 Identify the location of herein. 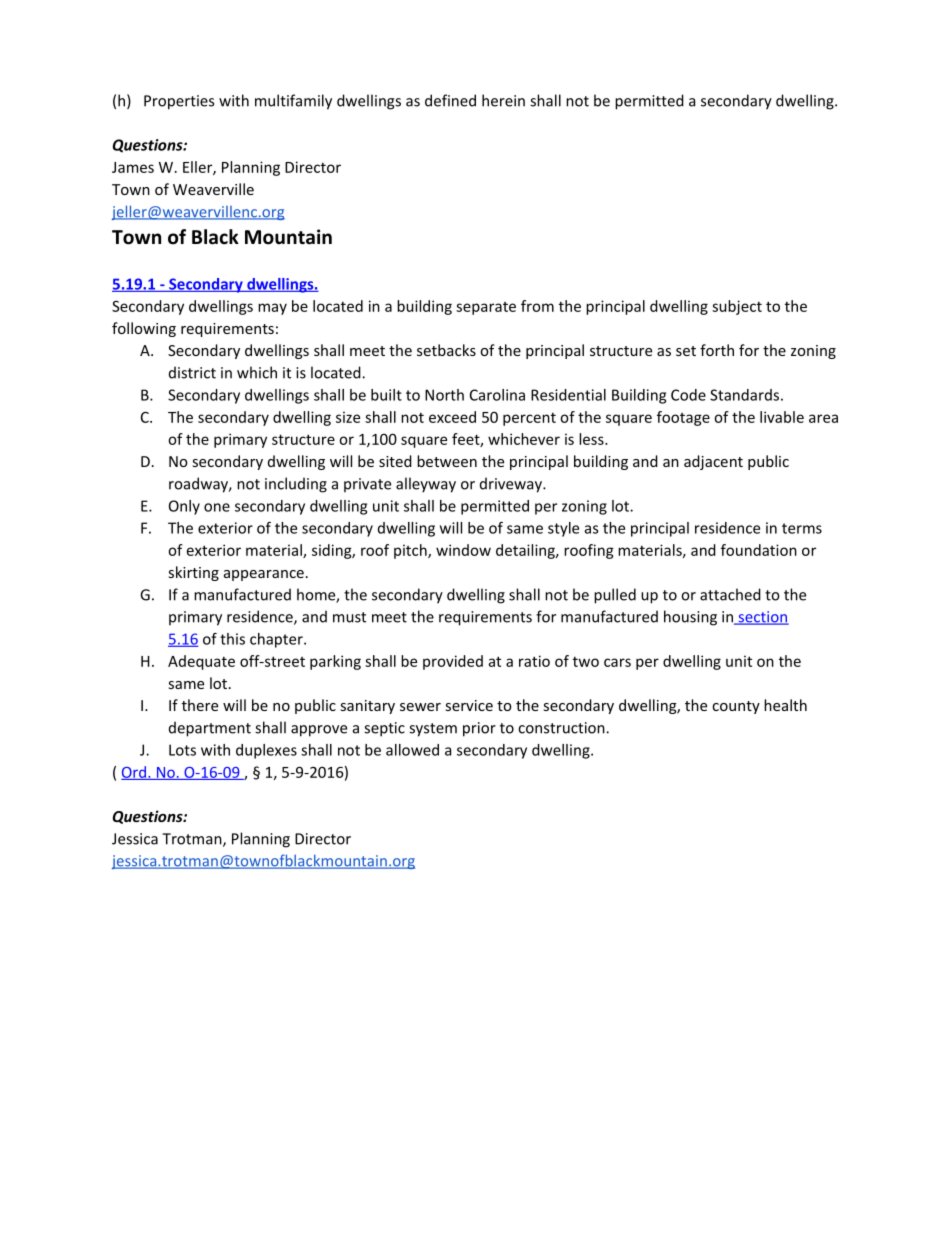
(503, 100).
